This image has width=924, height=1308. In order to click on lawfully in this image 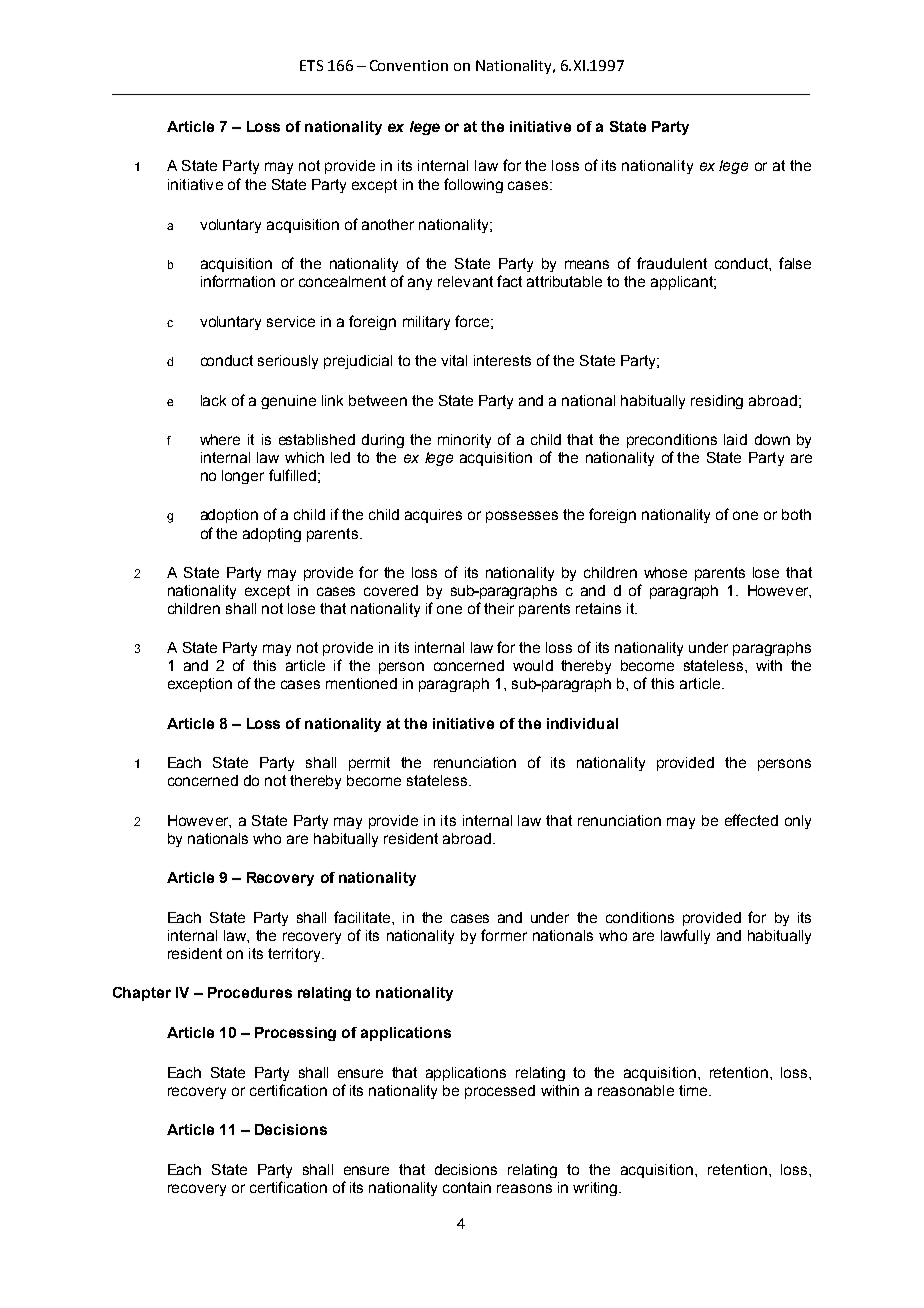, I will do `click(685, 936)`.
